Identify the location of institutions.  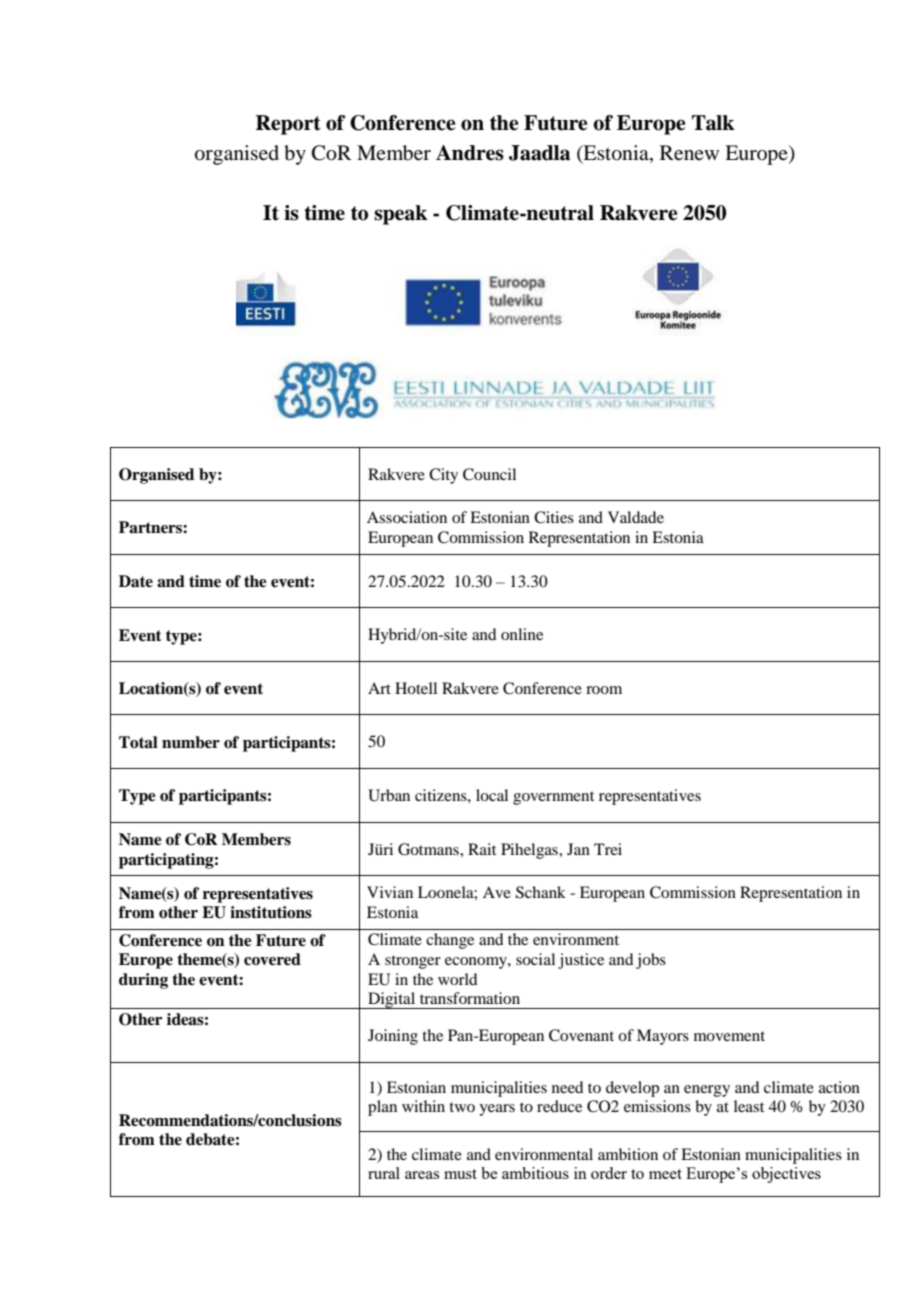
(271, 912).
